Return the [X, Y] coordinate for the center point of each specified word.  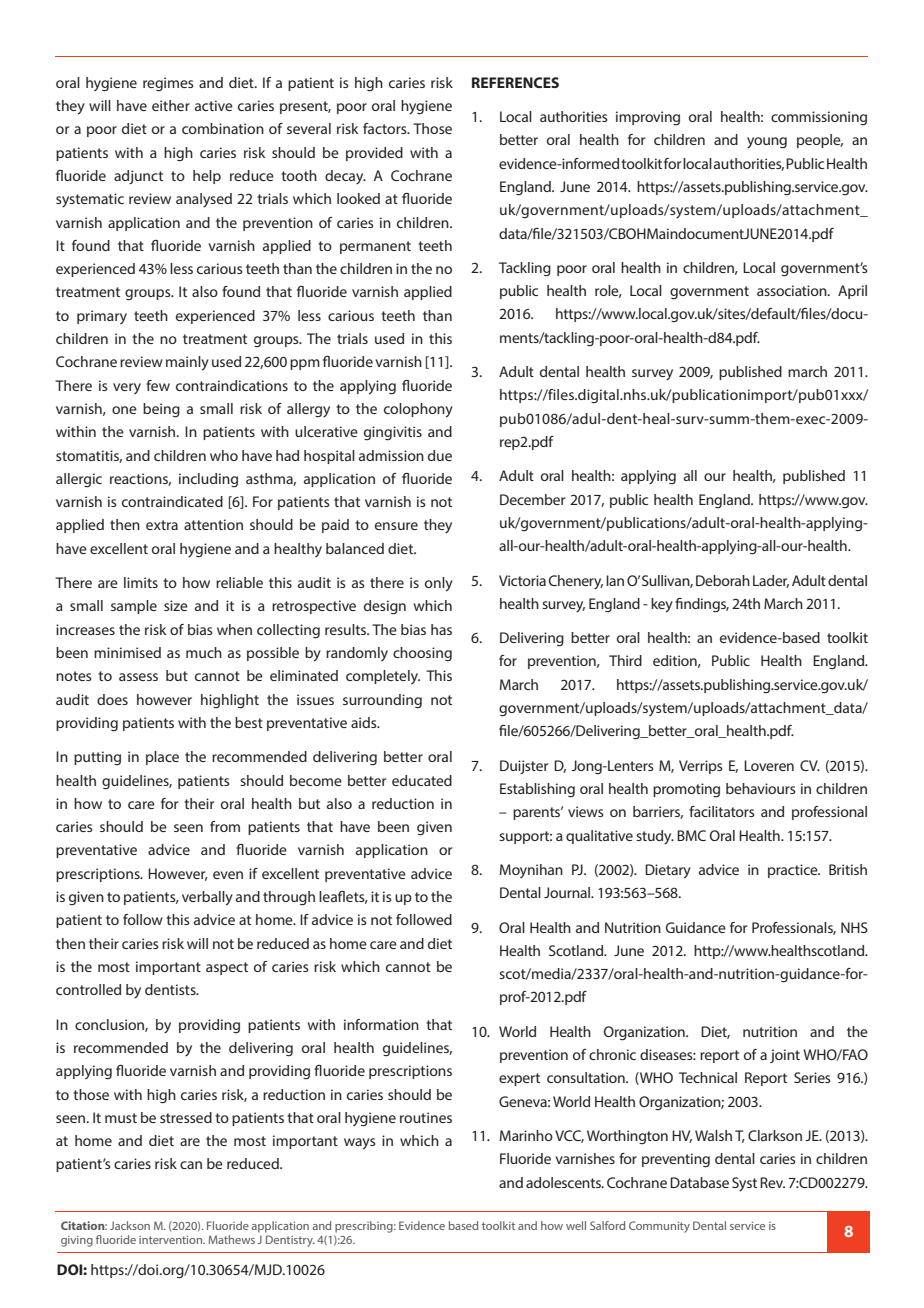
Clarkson [775, 1135]
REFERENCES [515, 82]
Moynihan [531, 871]
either [171, 105]
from [225, 826]
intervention [172, 1240]
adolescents [564, 1182]
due [440, 455]
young [767, 143]
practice [794, 871]
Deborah [723, 580]
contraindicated [172, 501]
